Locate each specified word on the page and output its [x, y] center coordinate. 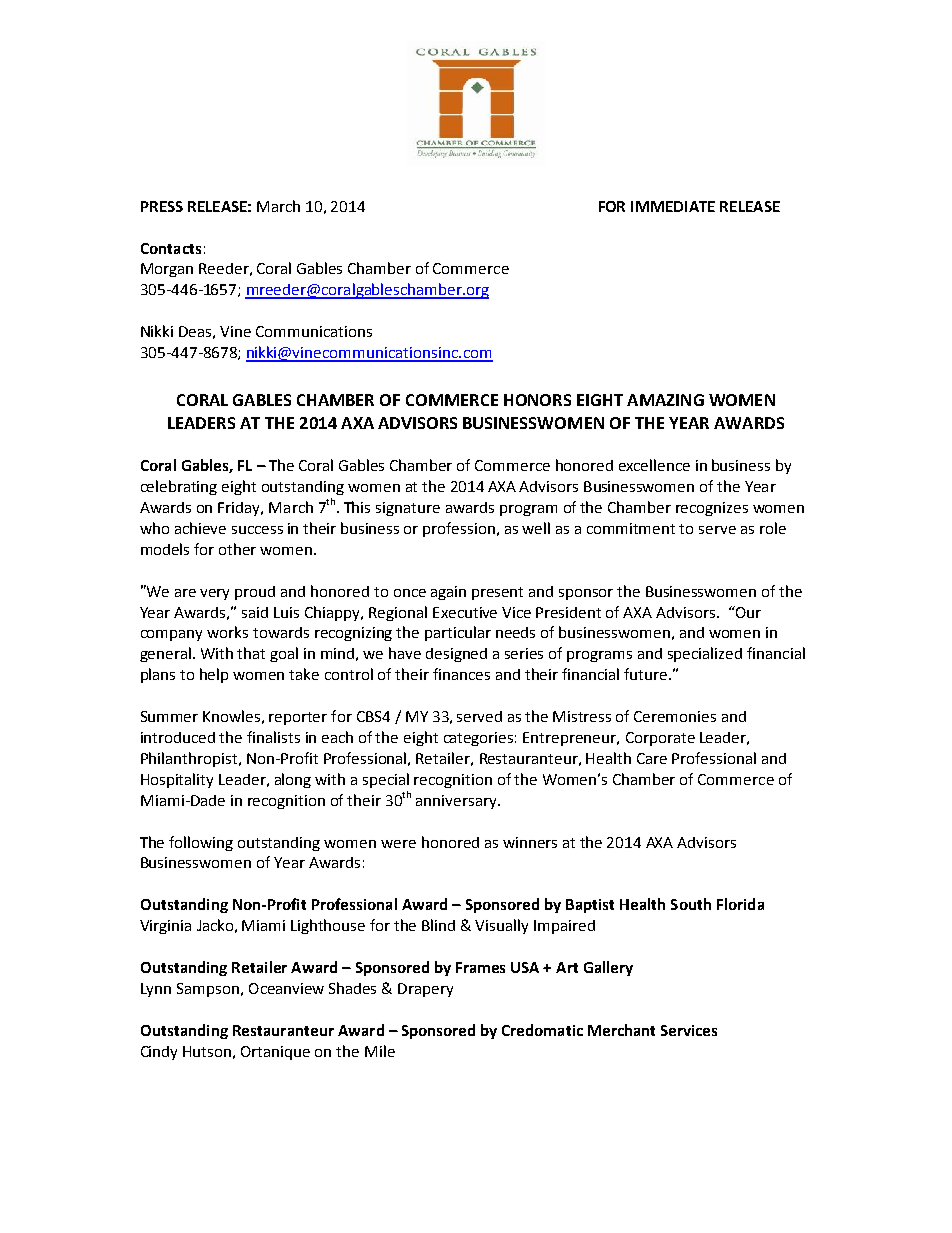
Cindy [159, 1053]
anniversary [457, 802]
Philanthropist [190, 759]
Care [652, 758]
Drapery [425, 990]
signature [408, 509]
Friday [240, 509]
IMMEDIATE [673, 206]
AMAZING [665, 400]
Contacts [171, 248]
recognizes [712, 509]
